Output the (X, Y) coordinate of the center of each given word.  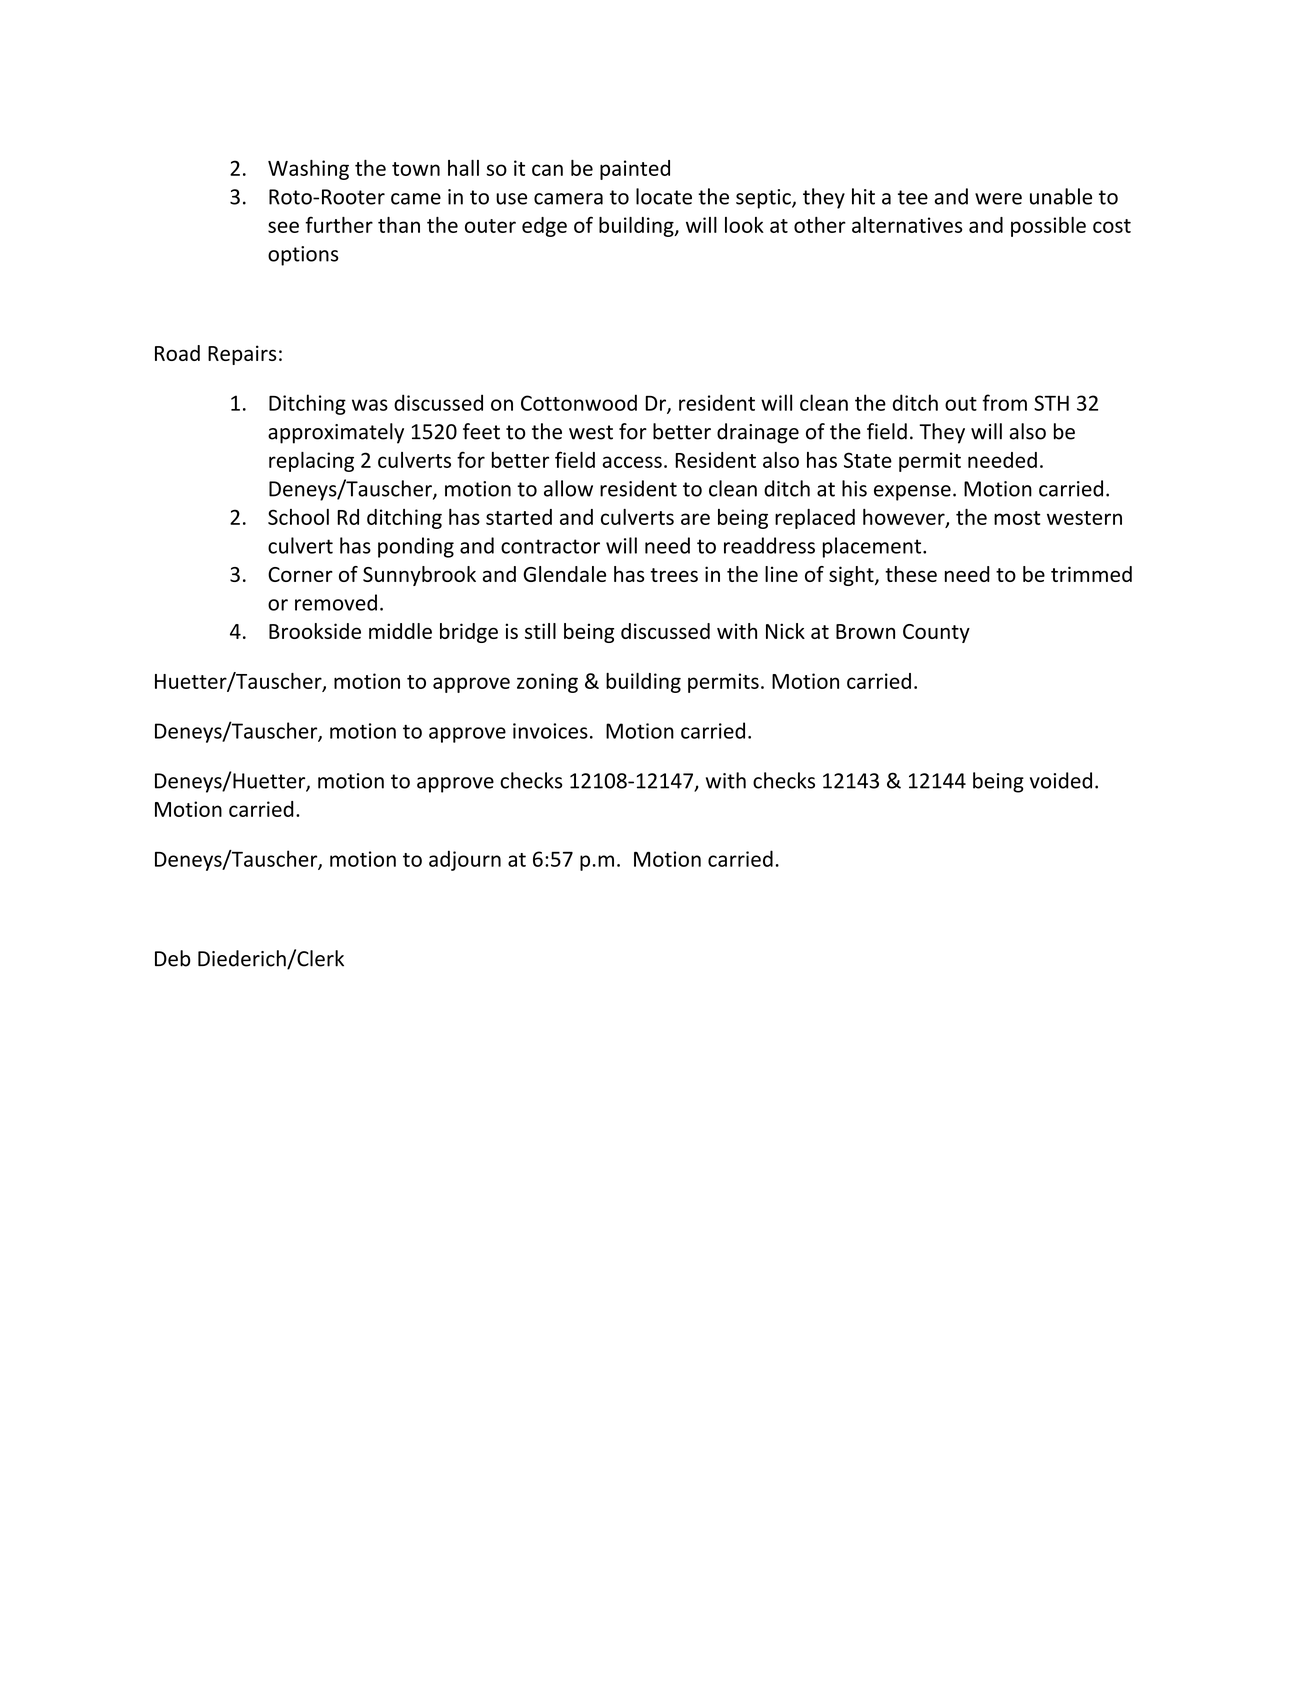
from (1004, 402)
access (632, 462)
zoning (547, 683)
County (936, 633)
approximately (336, 433)
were (998, 199)
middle (400, 631)
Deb (173, 958)
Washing (308, 170)
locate (664, 196)
